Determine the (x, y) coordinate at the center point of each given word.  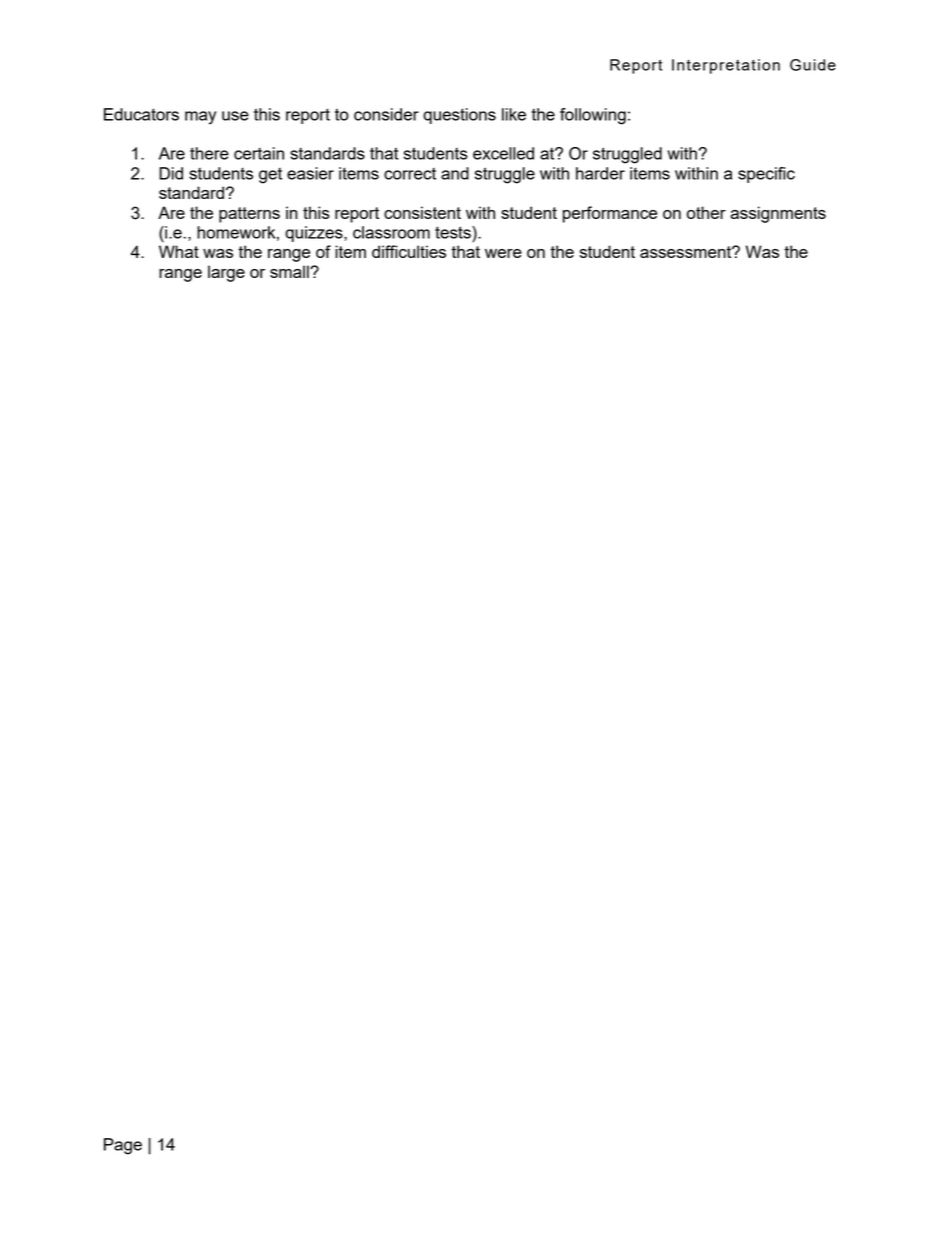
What (179, 251)
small (290, 271)
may (200, 118)
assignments (778, 214)
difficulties (409, 251)
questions (459, 116)
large (226, 273)
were (503, 253)
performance (610, 214)
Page (123, 1146)
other (706, 212)
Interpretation (726, 66)
